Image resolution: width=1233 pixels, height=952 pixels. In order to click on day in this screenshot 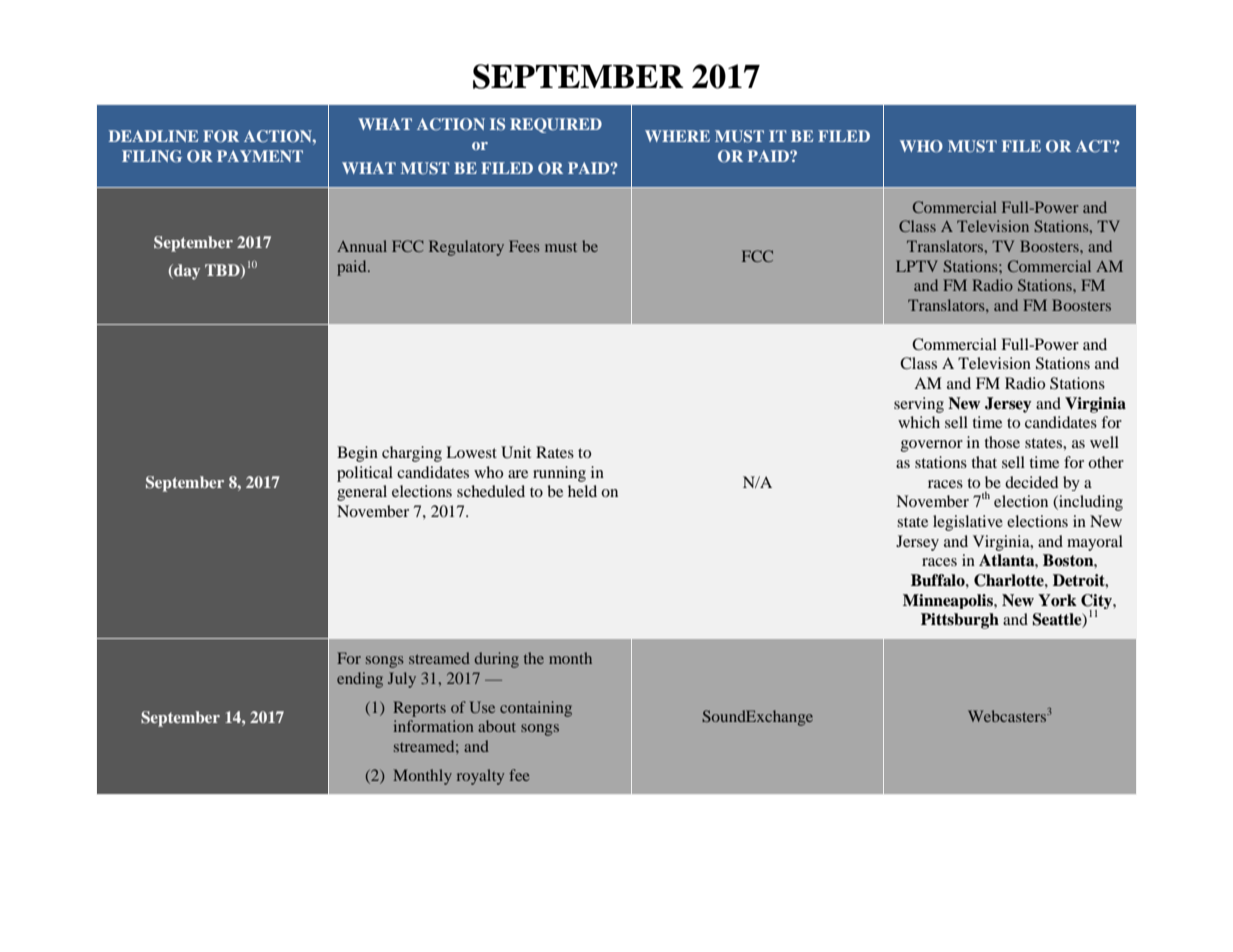, I will do `click(186, 272)`.
